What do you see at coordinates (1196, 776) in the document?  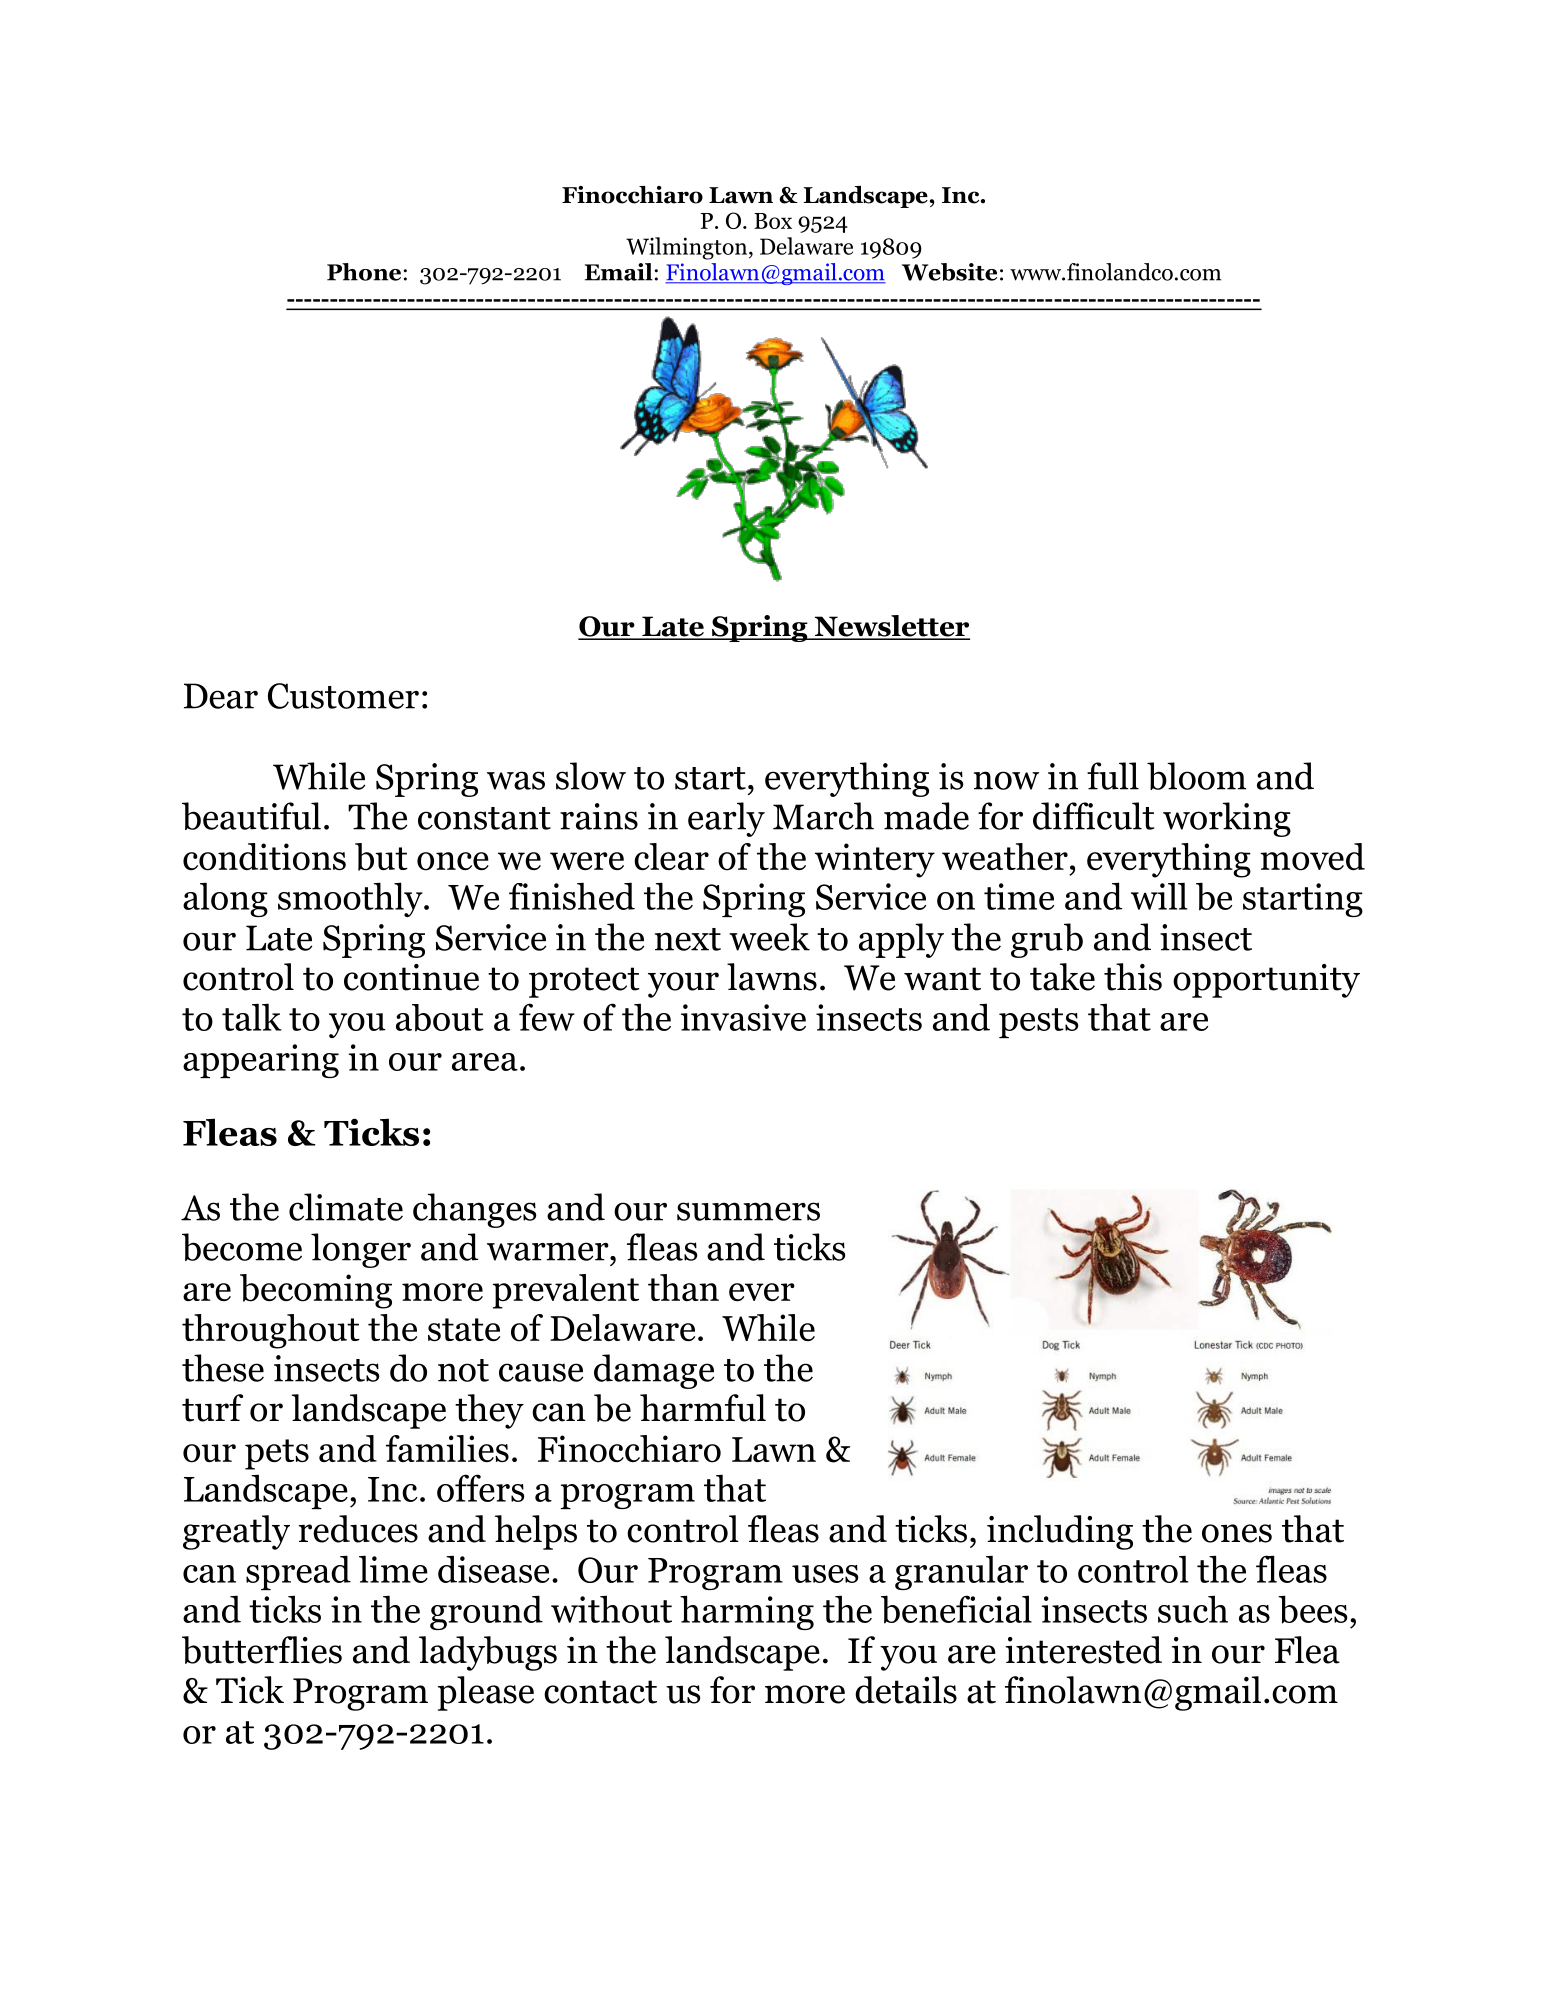 I see `bloom` at bounding box center [1196, 776].
